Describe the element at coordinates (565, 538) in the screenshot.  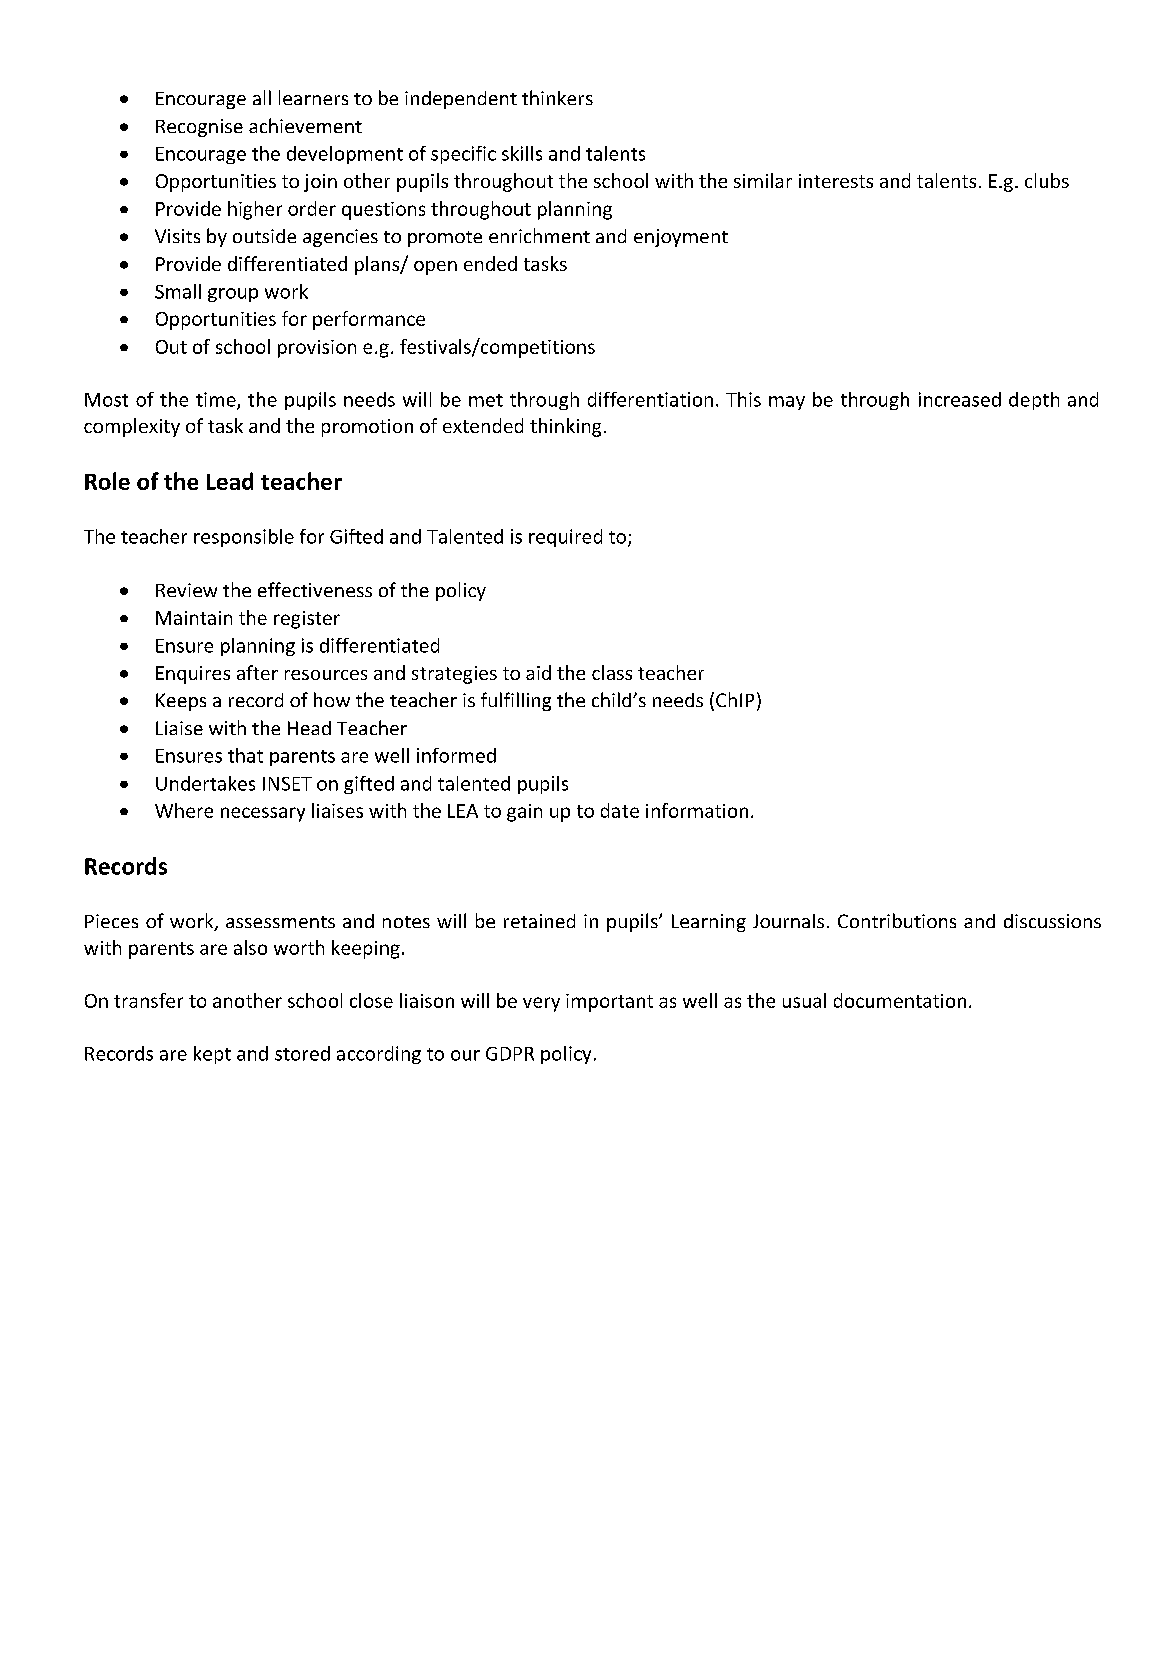
I see `required` at that location.
